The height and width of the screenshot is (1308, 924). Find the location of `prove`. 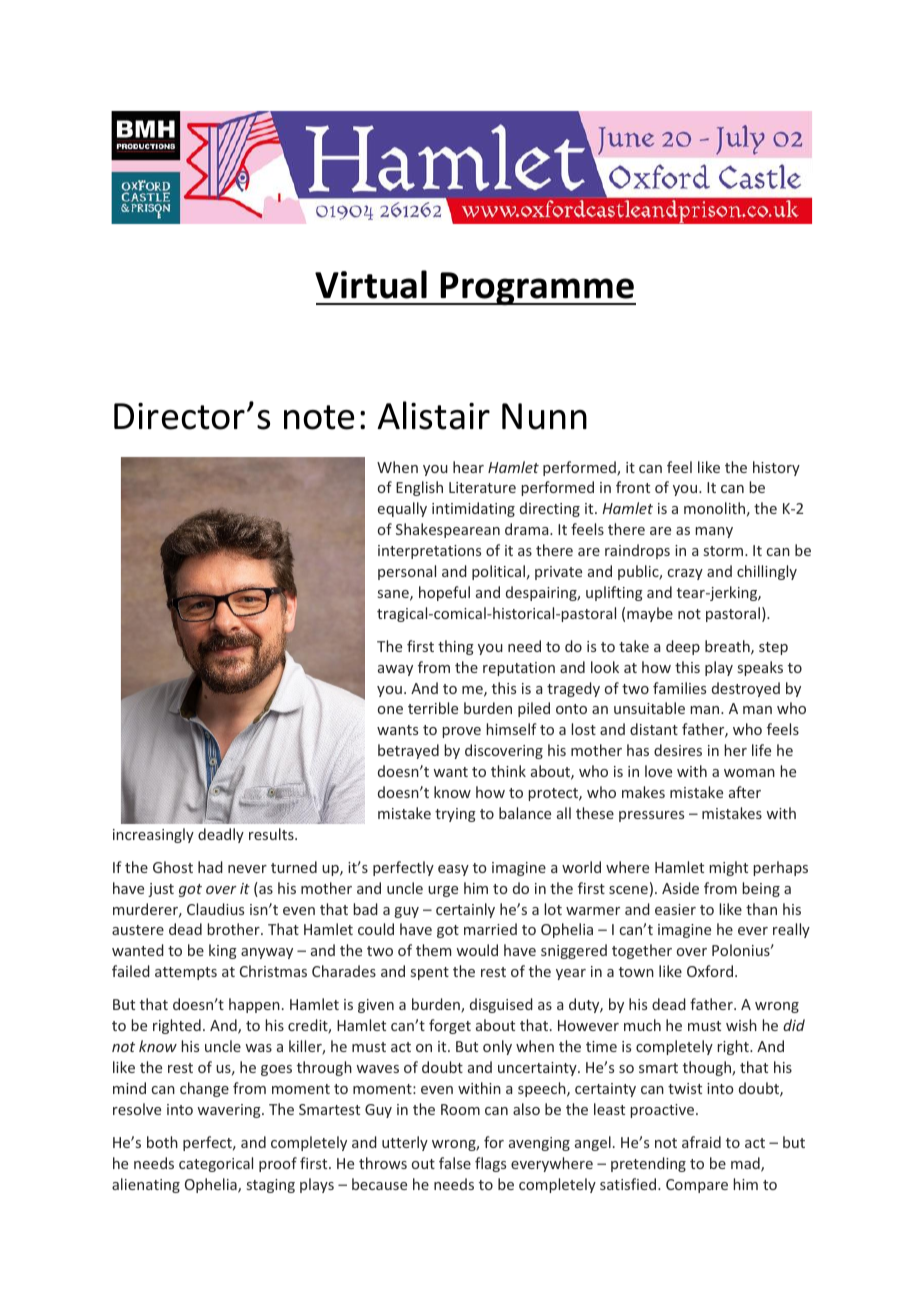

prove is located at coordinates (461, 732).
